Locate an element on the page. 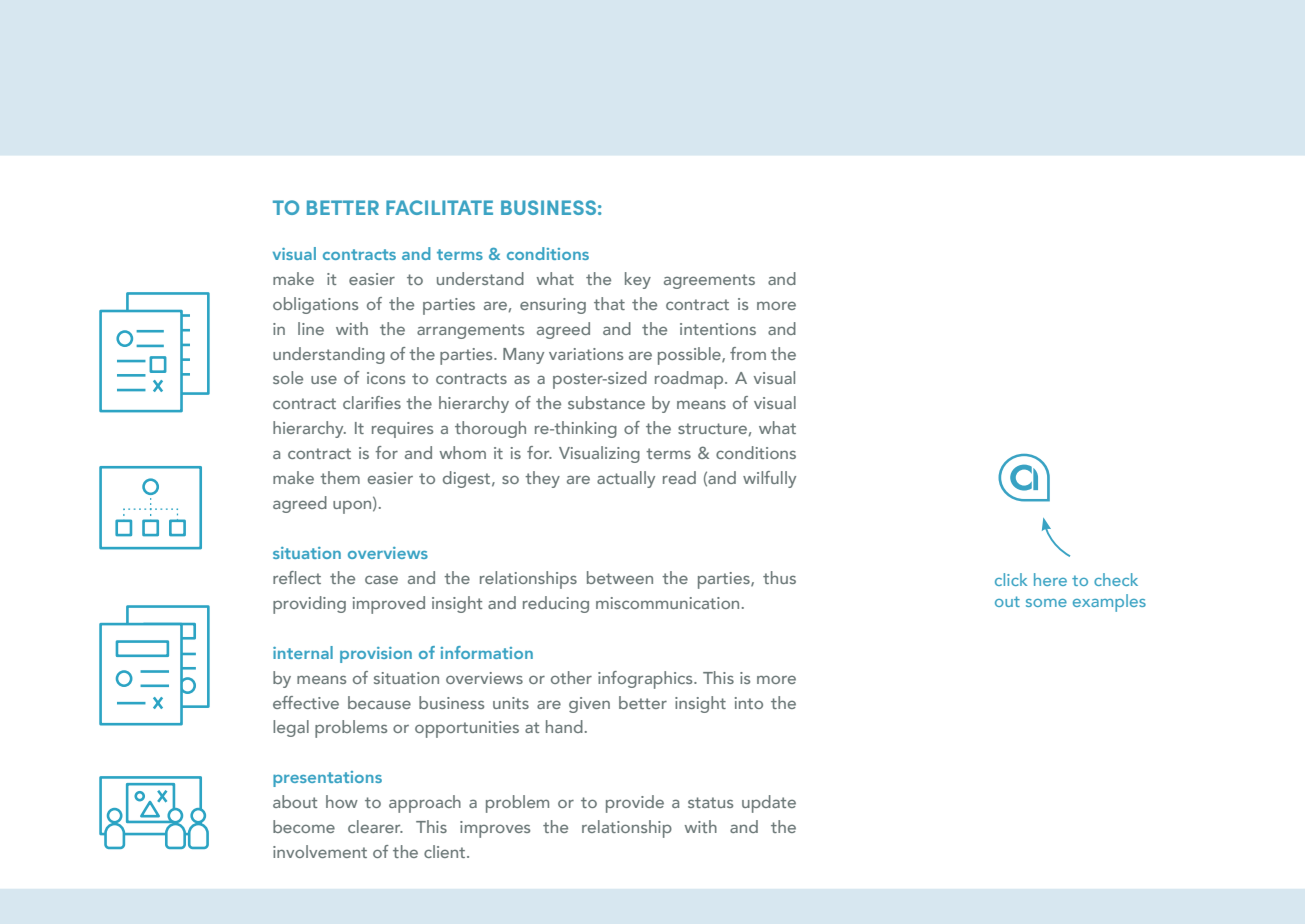  substance is located at coordinates (606, 402).
